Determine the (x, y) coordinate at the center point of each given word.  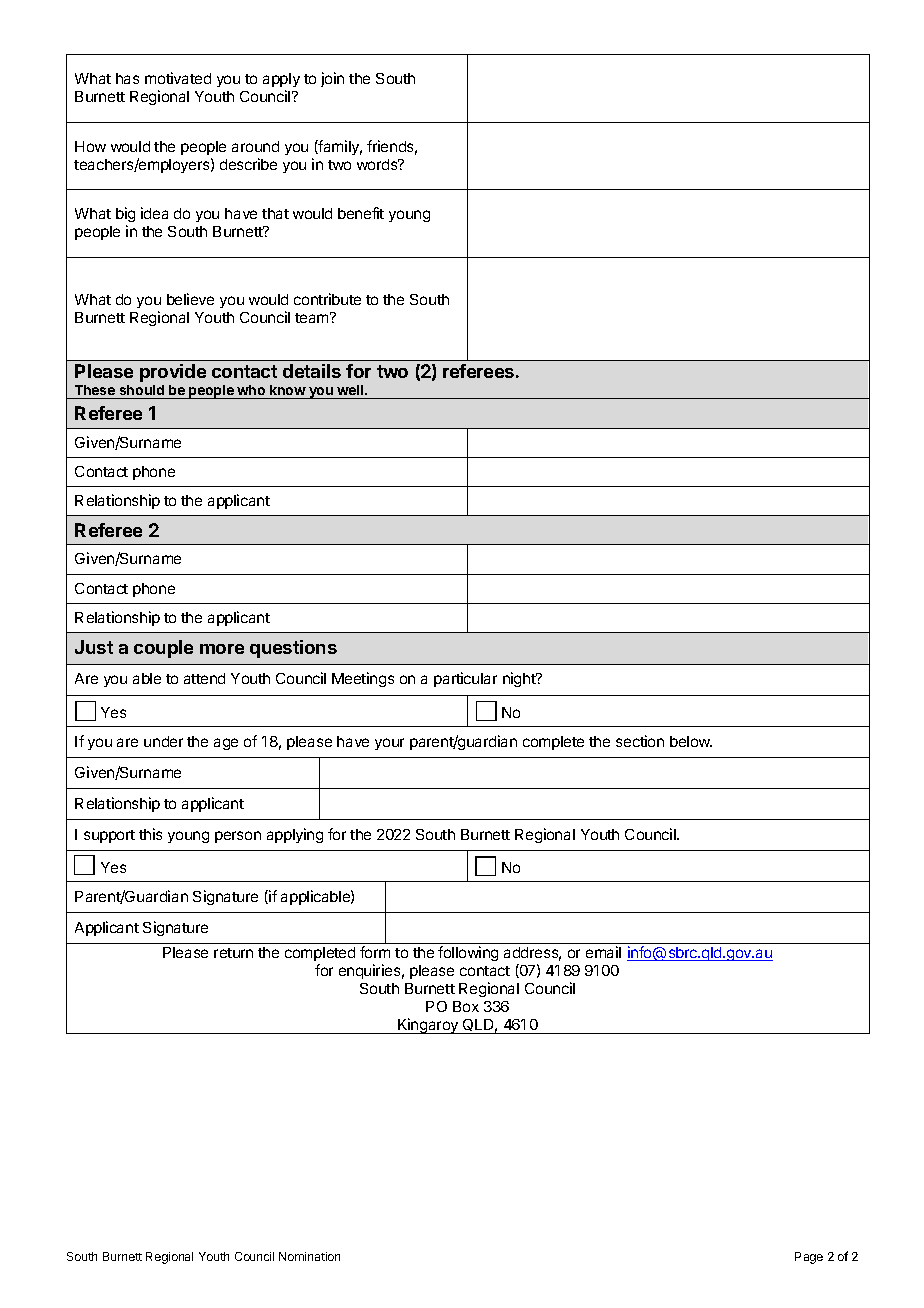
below (691, 741)
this (150, 834)
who (251, 390)
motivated (178, 78)
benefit (361, 213)
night (520, 679)
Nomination (309, 1256)
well (351, 390)
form (375, 952)
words (378, 164)
